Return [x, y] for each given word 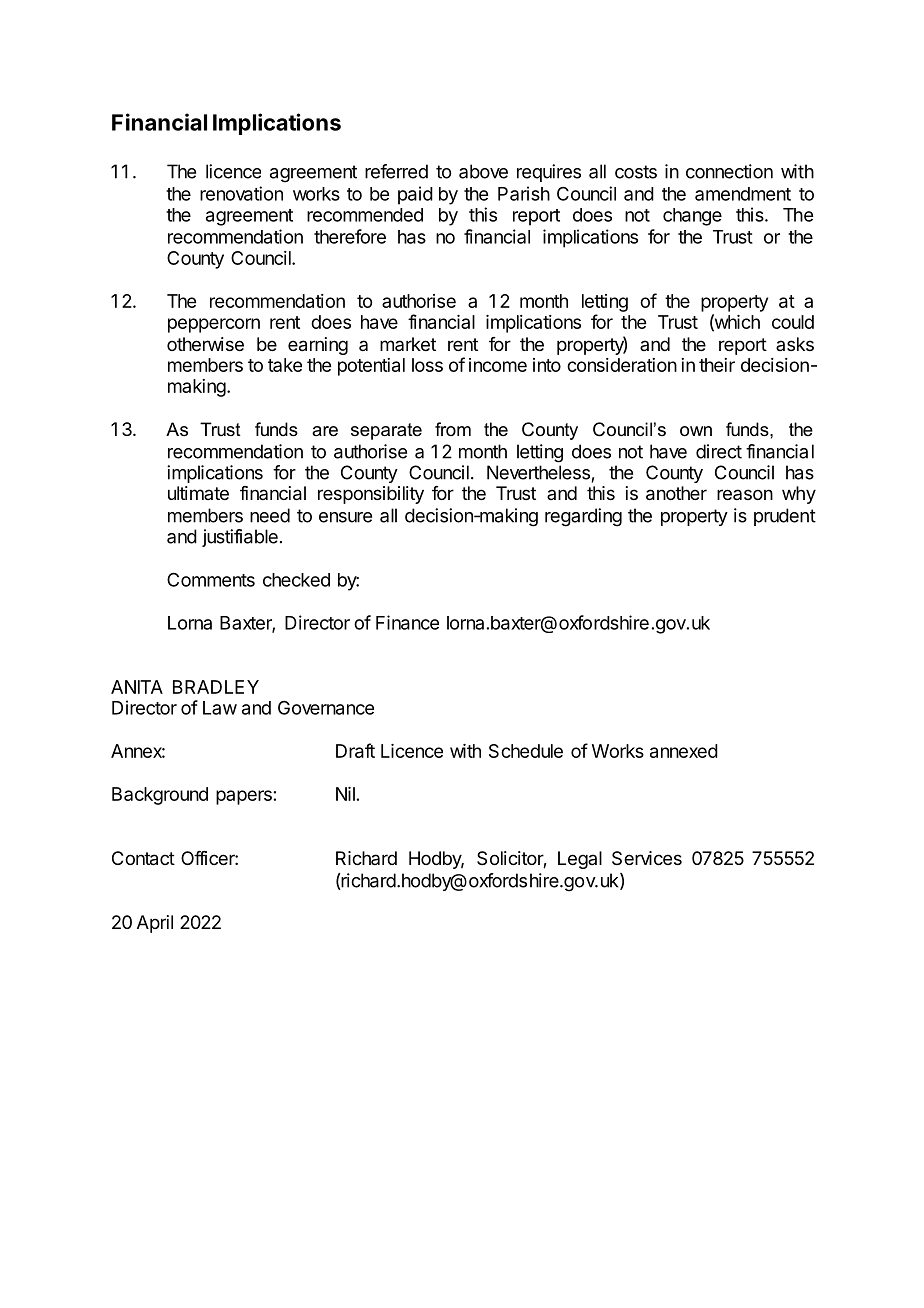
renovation [241, 193]
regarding [583, 517]
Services [647, 858]
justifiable [240, 538]
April [155, 924]
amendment [743, 194]
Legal [580, 860]
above [483, 171]
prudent [785, 517]
